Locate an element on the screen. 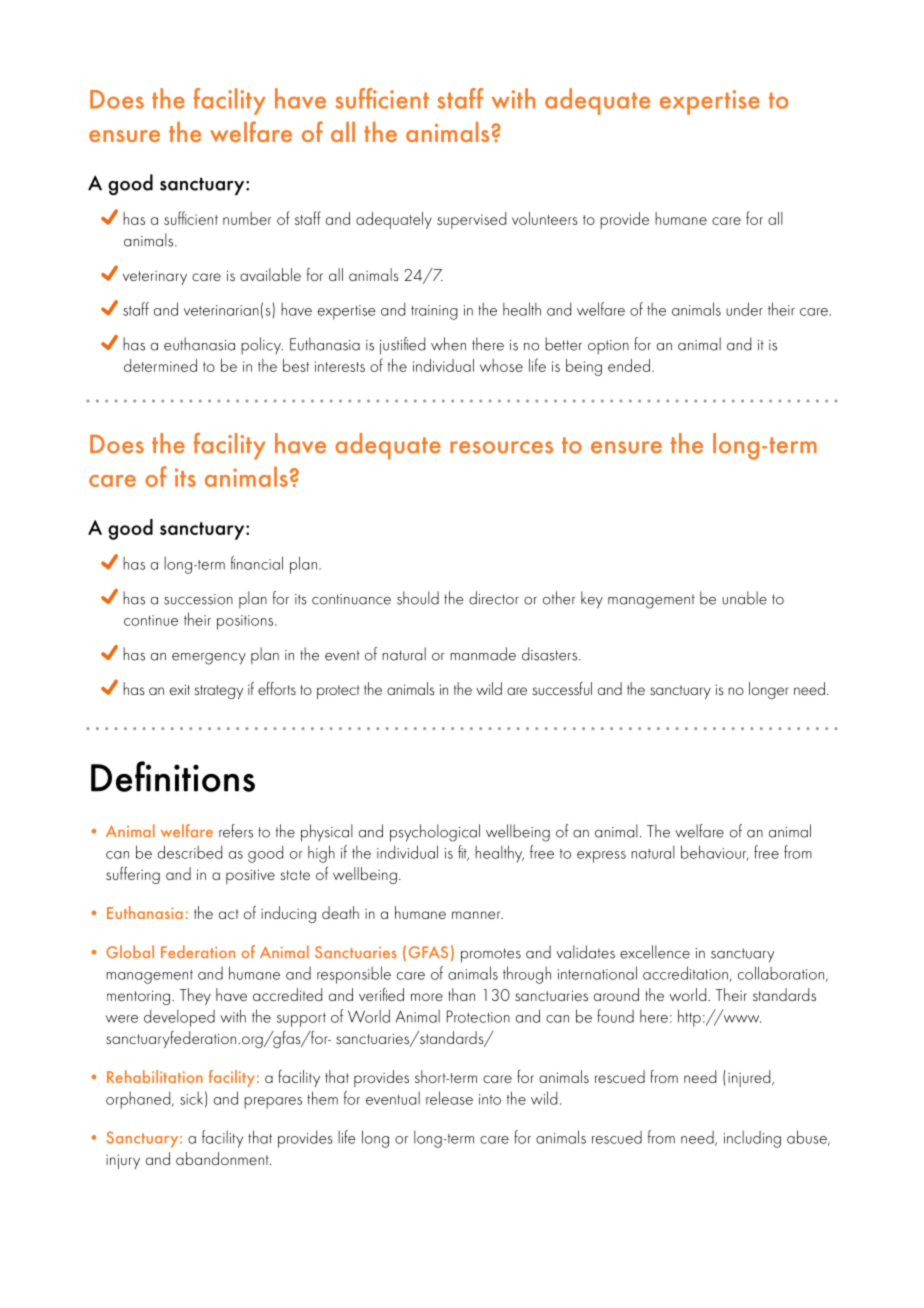 This screenshot has width=924, height=1308. veterinary is located at coordinates (155, 278).
